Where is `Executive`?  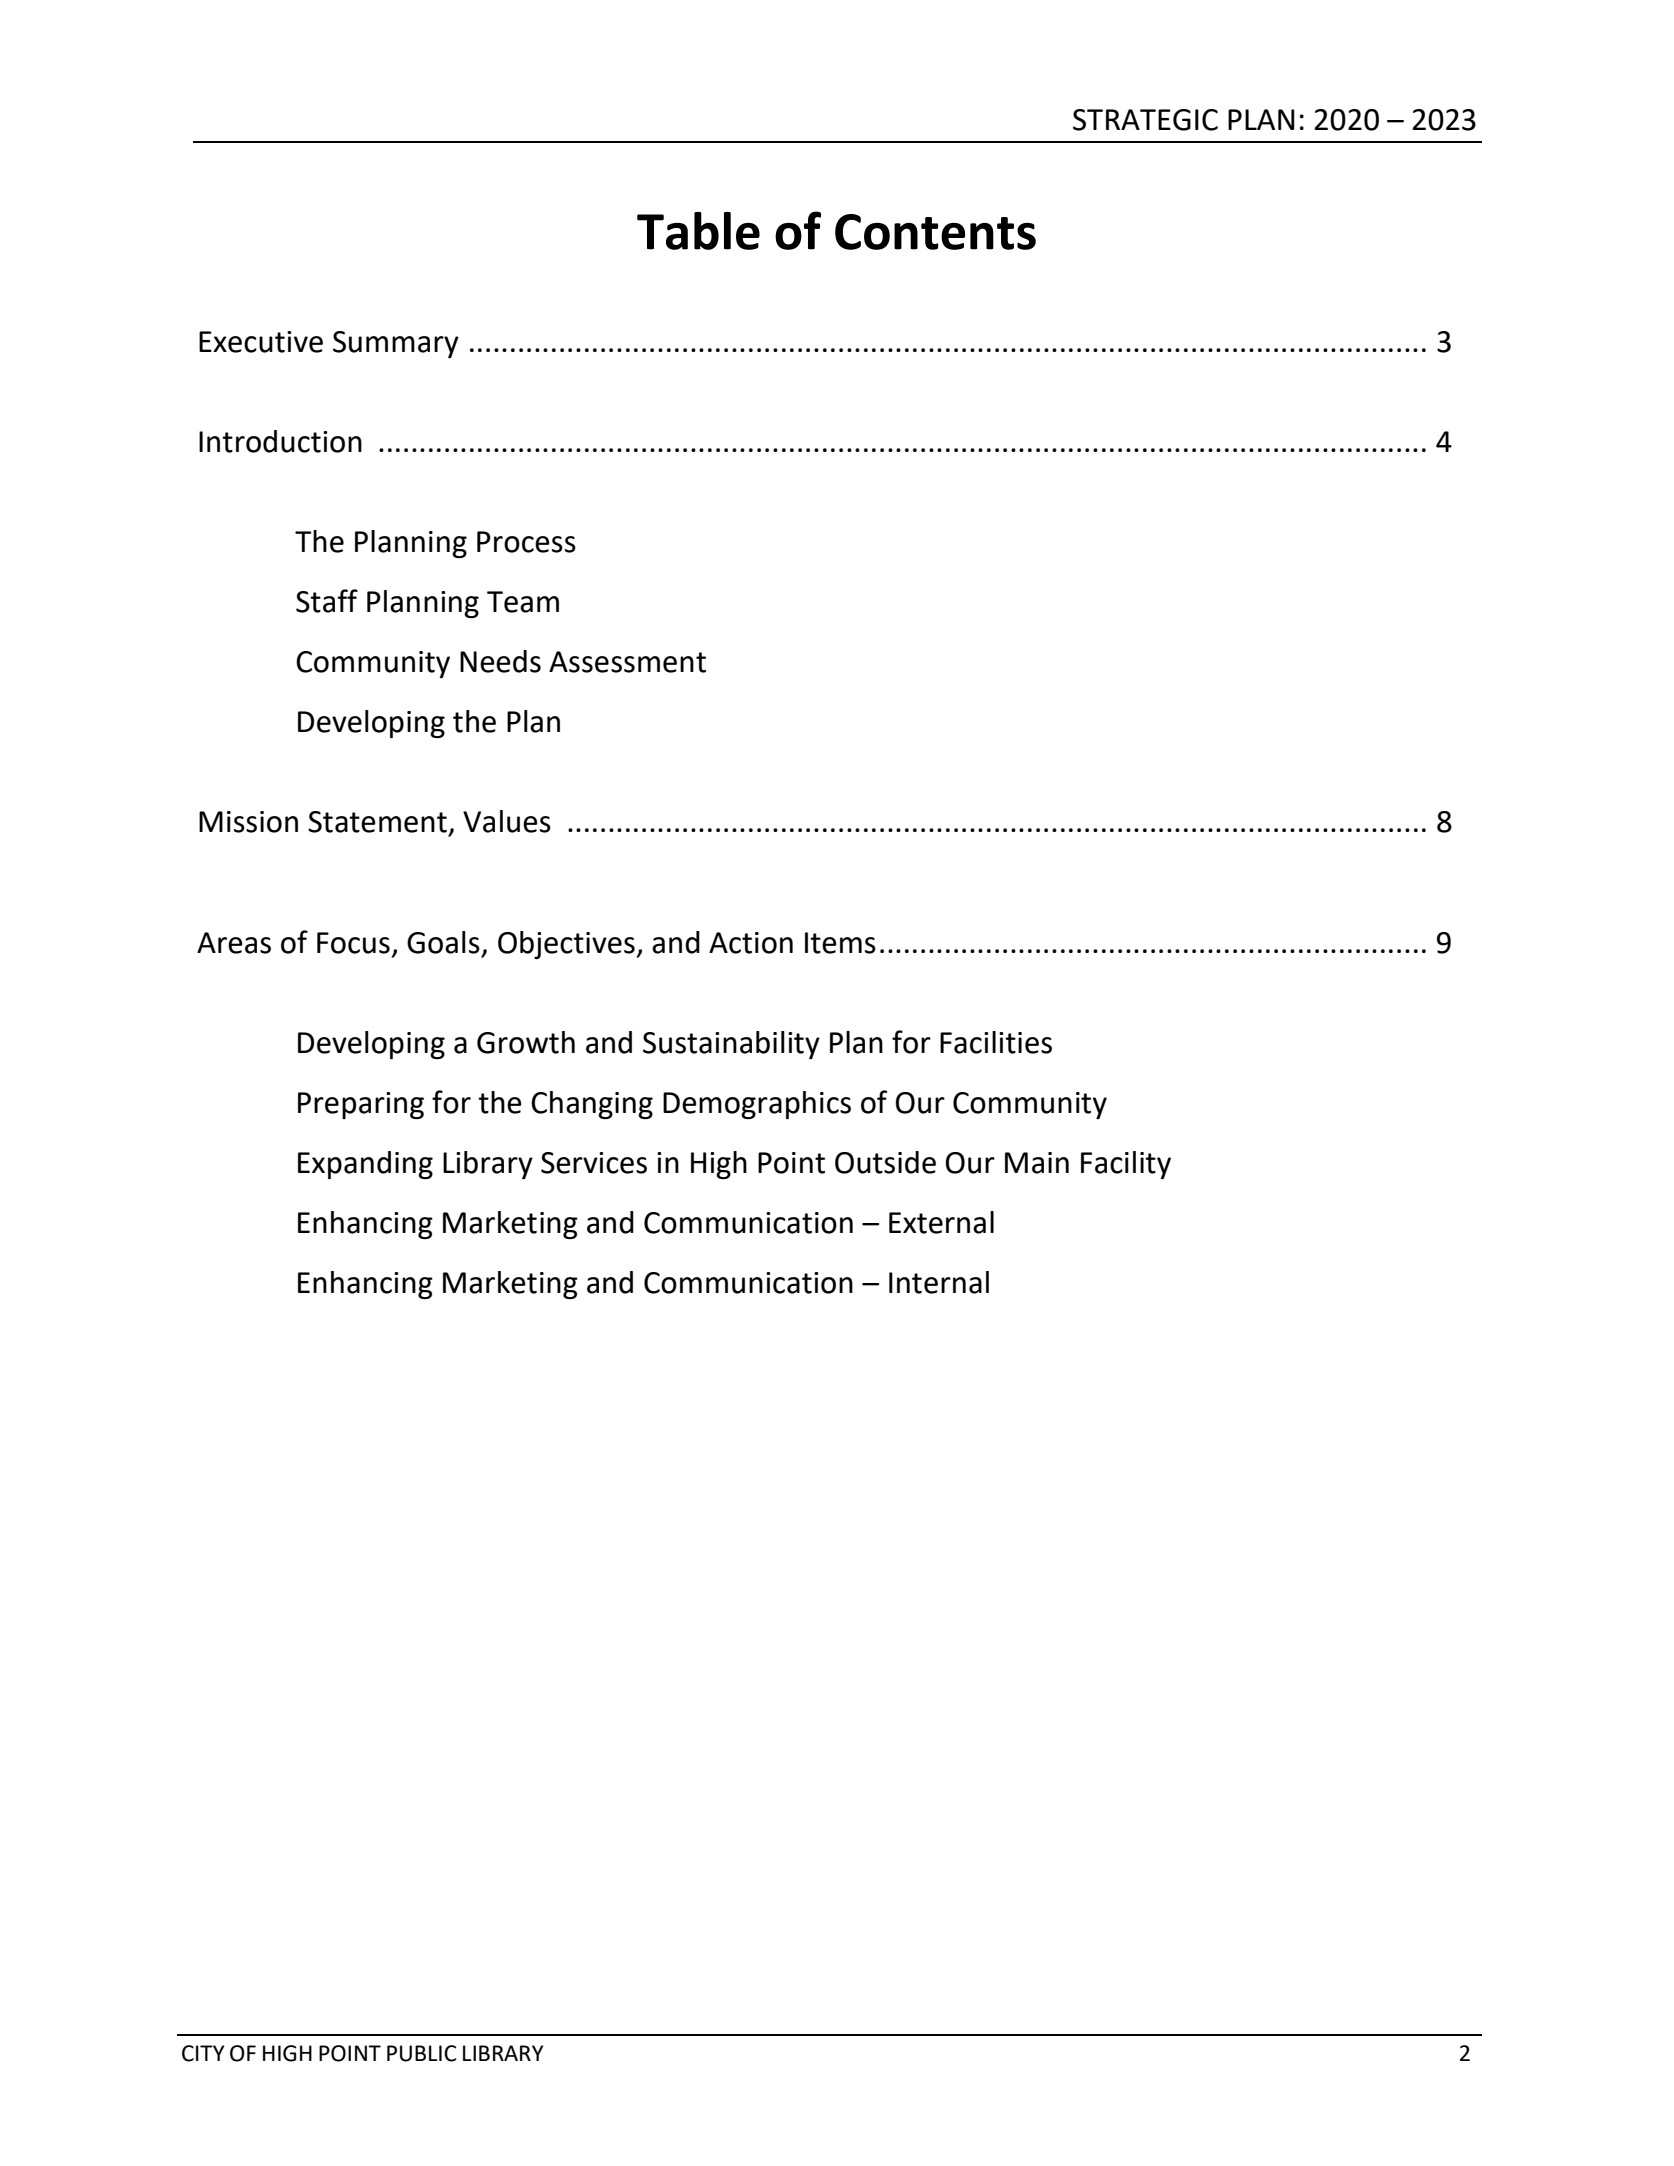
Executive is located at coordinates (261, 342).
